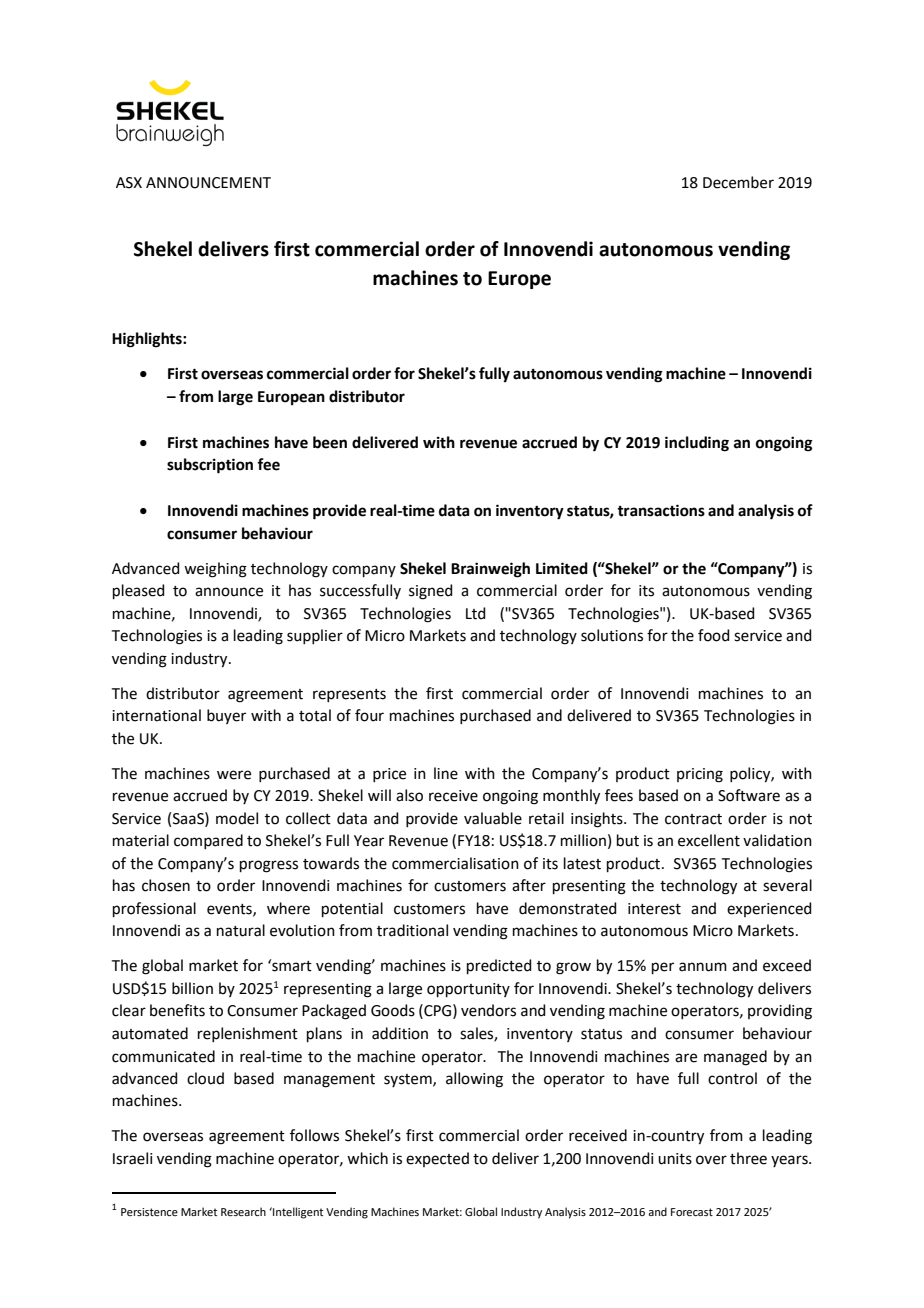  Describe the element at coordinates (697, 444) in the screenshot. I see `including` at that location.
